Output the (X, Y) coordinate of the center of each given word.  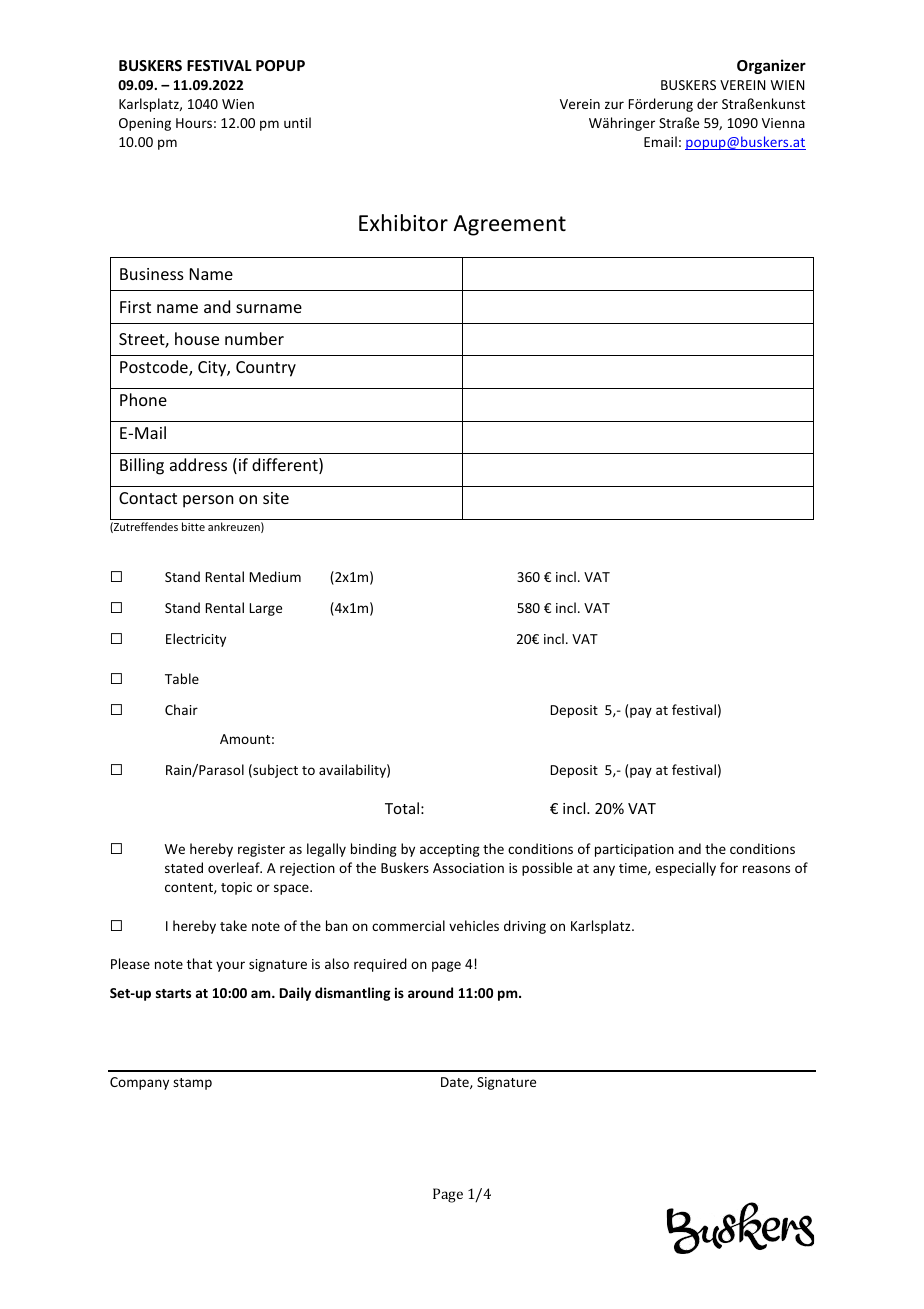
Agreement (509, 225)
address (198, 464)
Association (468, 868)
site (276, 498)
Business (152, 274)
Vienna (783, 123)
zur (614, 105)
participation (634, 850)
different (286, 466)
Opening (145, 124)
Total (402, 808)
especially (685, 869)
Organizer (771, 66)
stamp (192, 1084)
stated (184, 867)
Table (182, 678)
